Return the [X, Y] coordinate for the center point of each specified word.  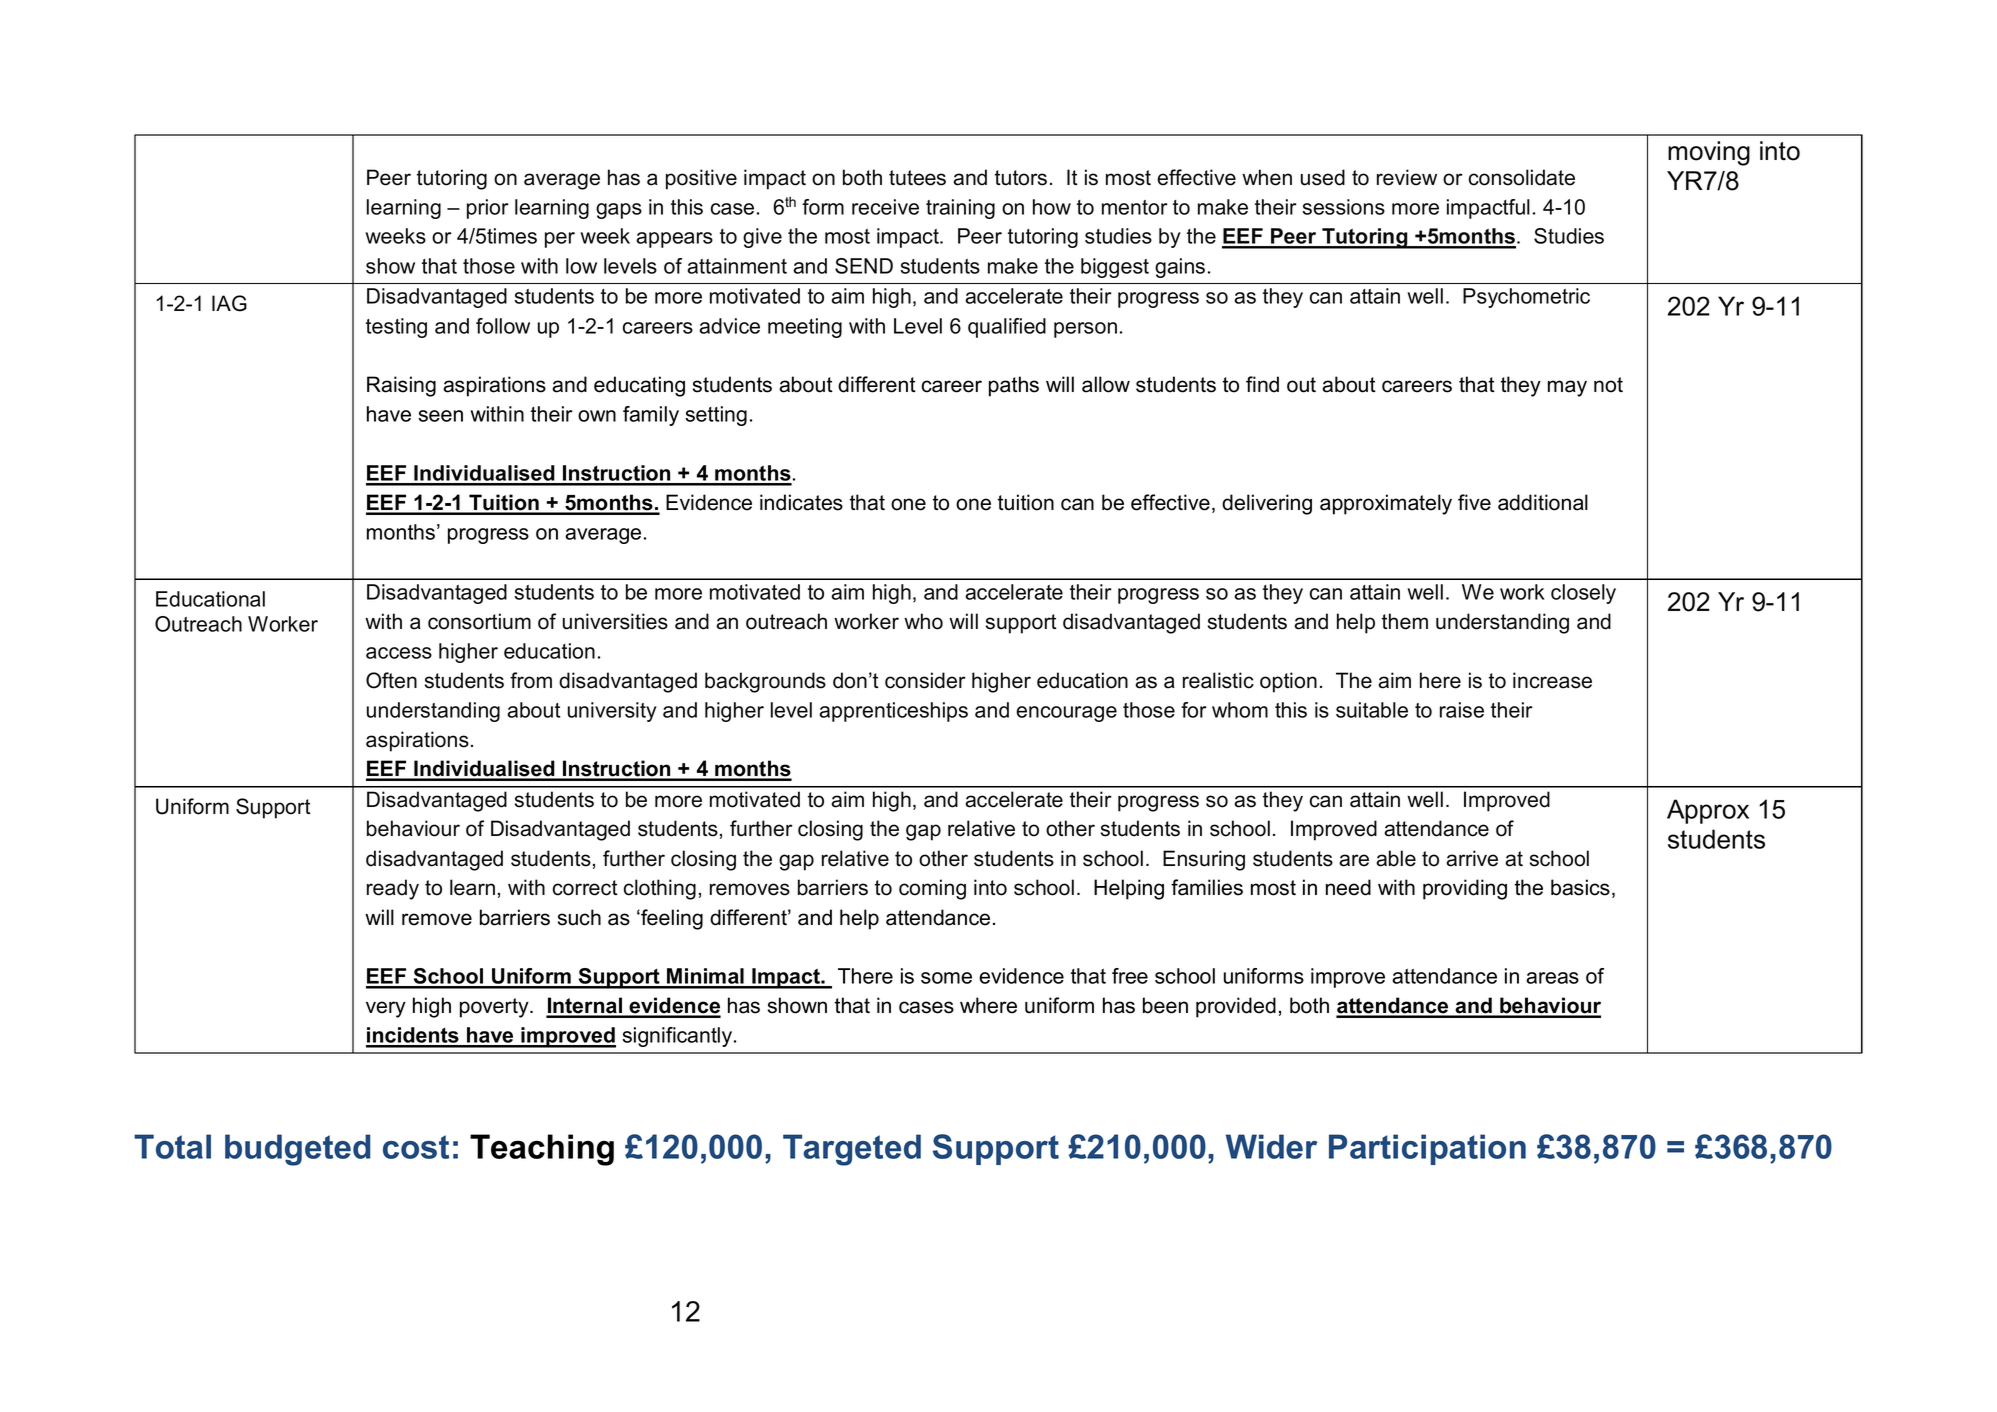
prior [487, 209]
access [399, 653]
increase [1552, 680]
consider [925, 680]
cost [416, 1147]
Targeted [852, 1150]
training [960, 209]
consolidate [1522, 177]
